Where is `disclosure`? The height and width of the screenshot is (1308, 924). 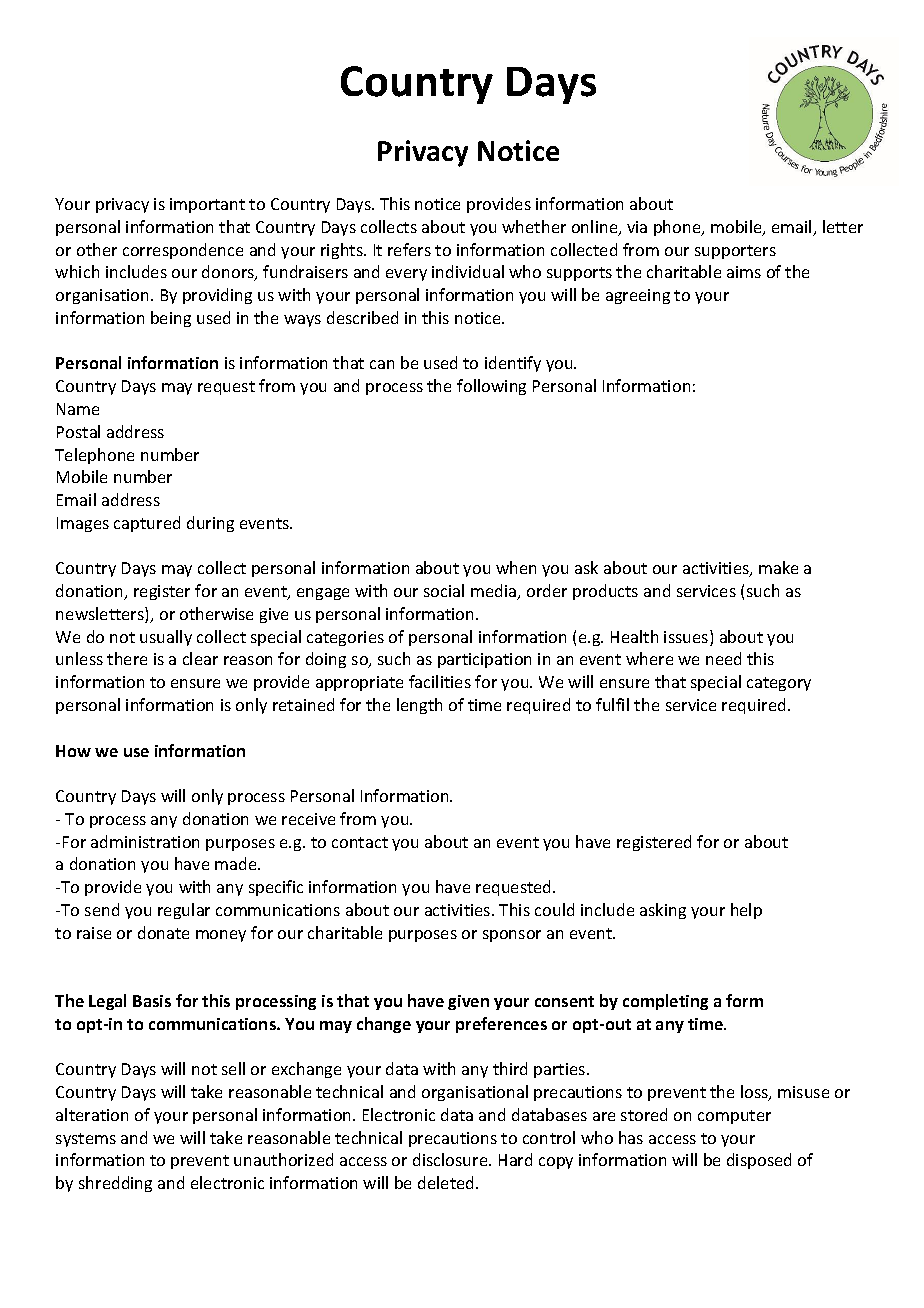 disclosure is located at coordinates (451, 1159).
